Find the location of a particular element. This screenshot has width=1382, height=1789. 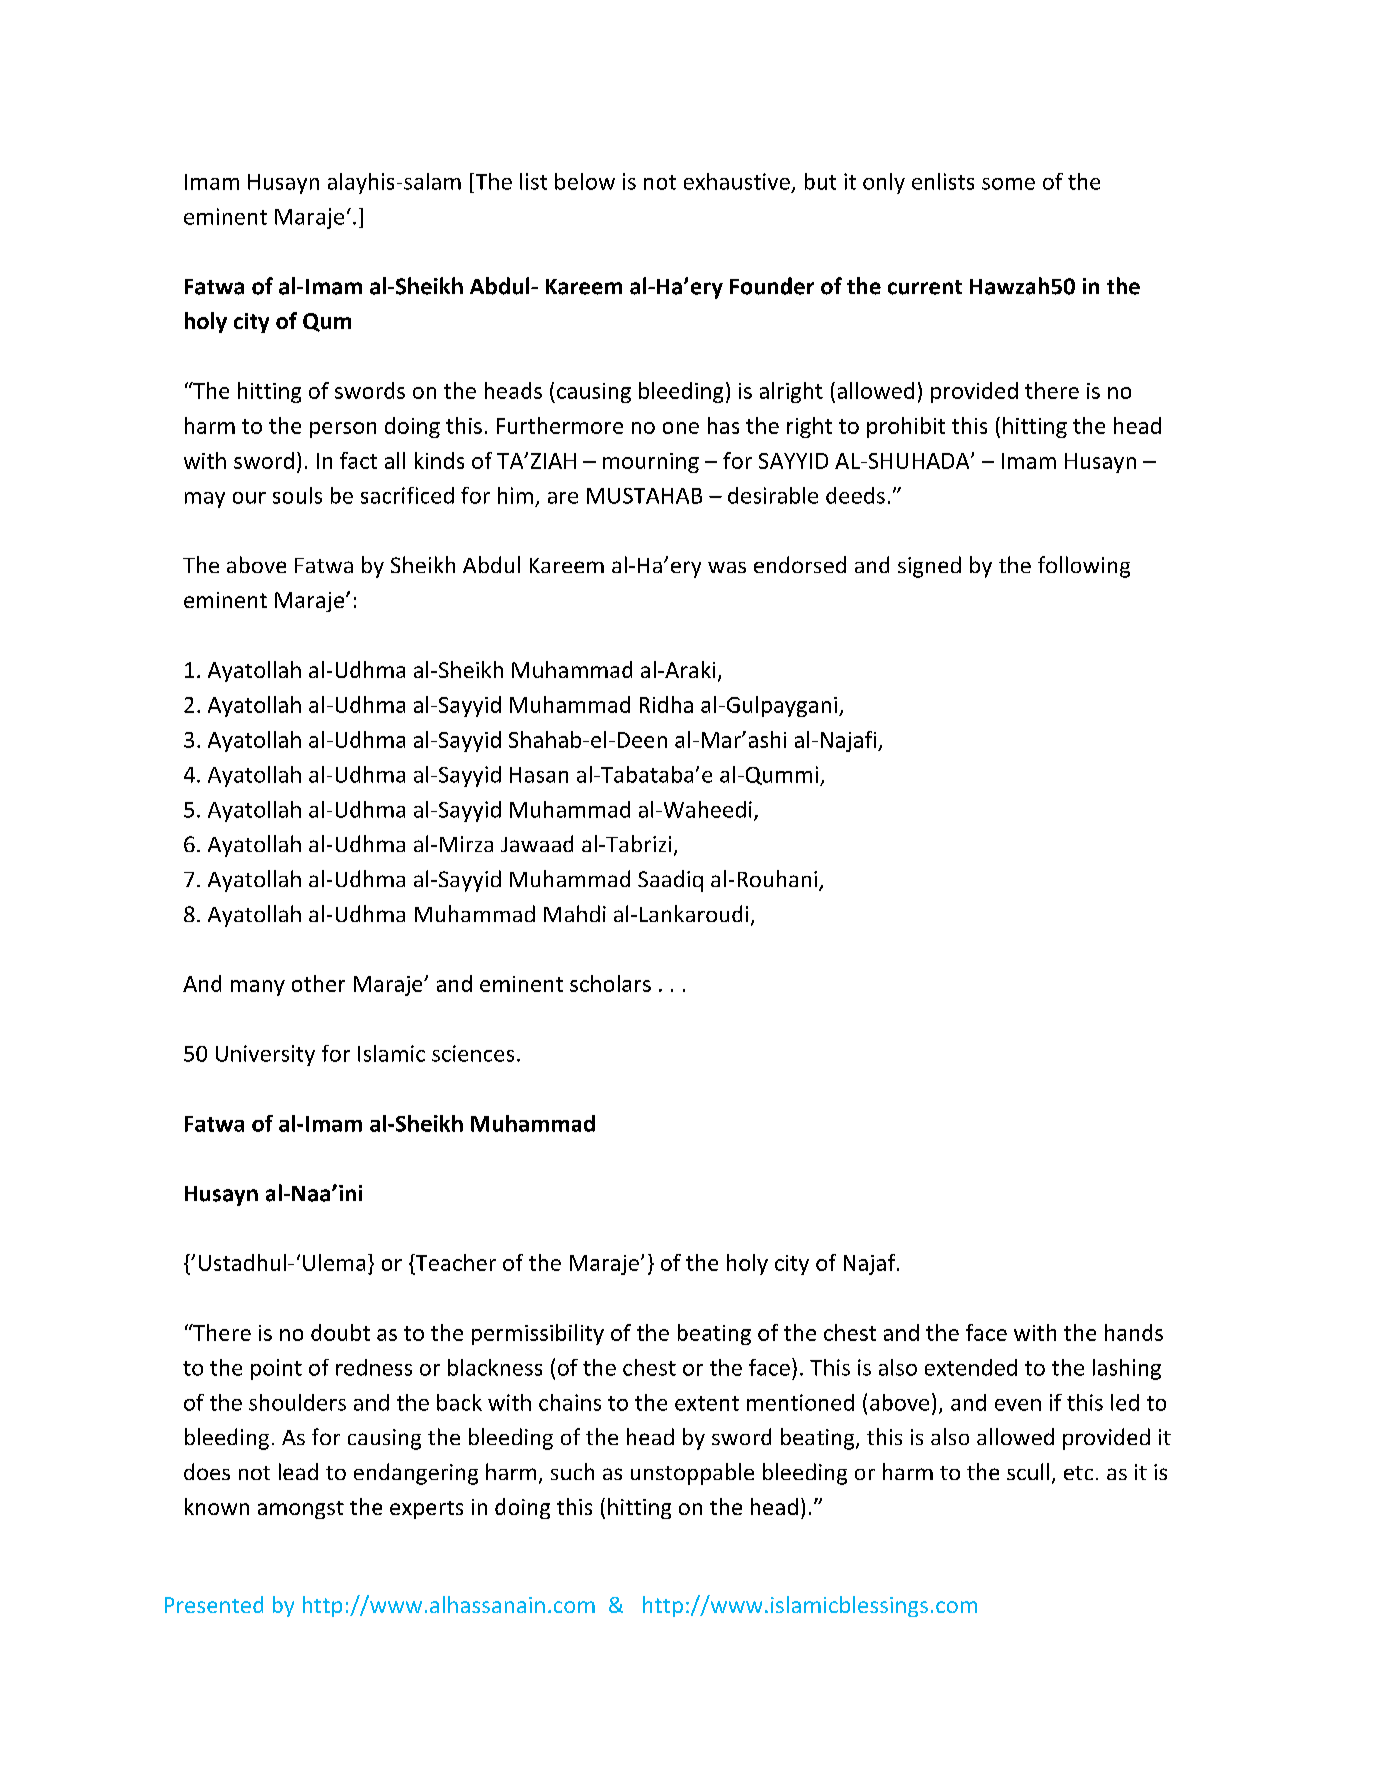

person is located at coordinates (343, 430).
